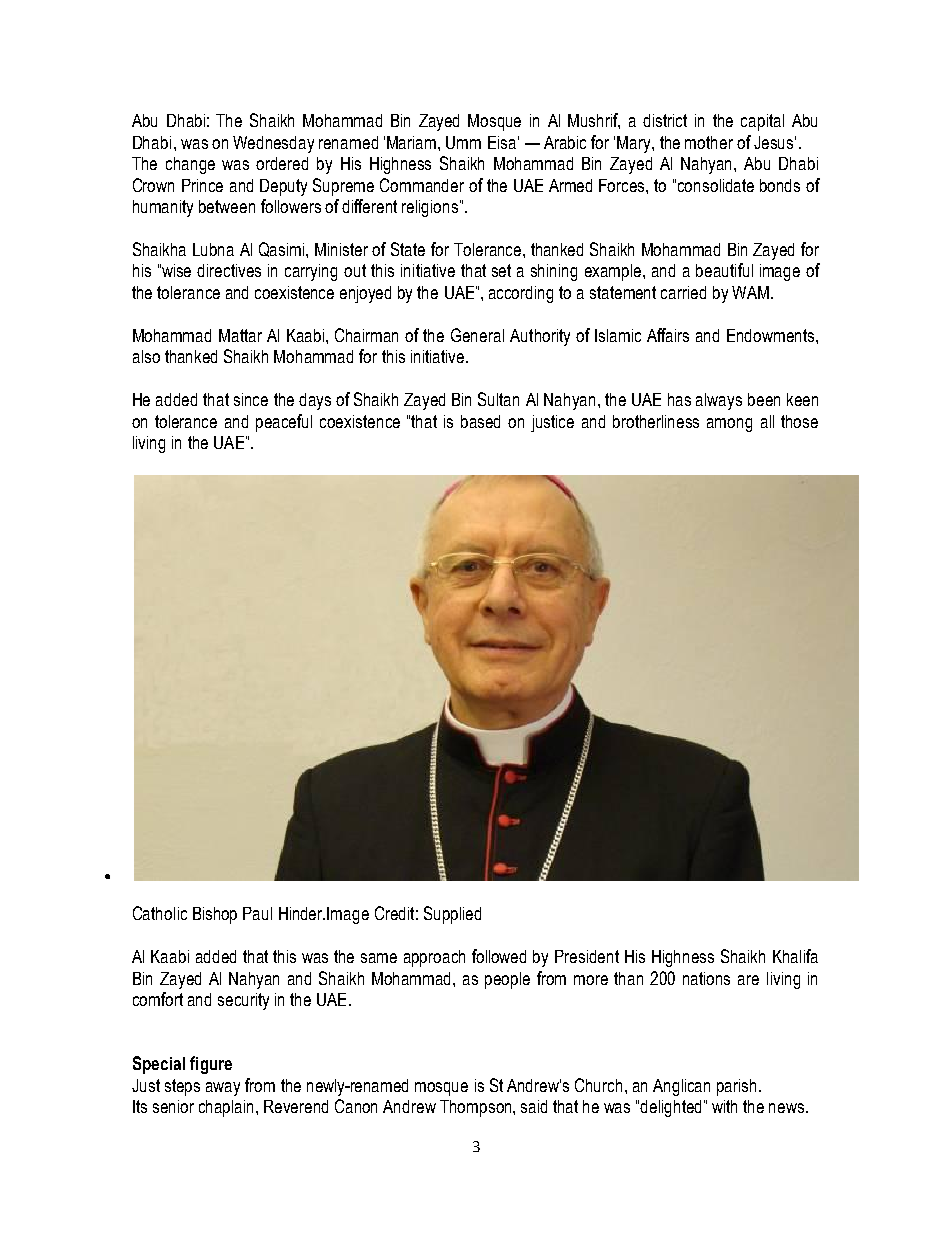 This document has height=1233, width=952. Describe the element at coordinates (223, 1089) in the document. I see `away` at that location.
